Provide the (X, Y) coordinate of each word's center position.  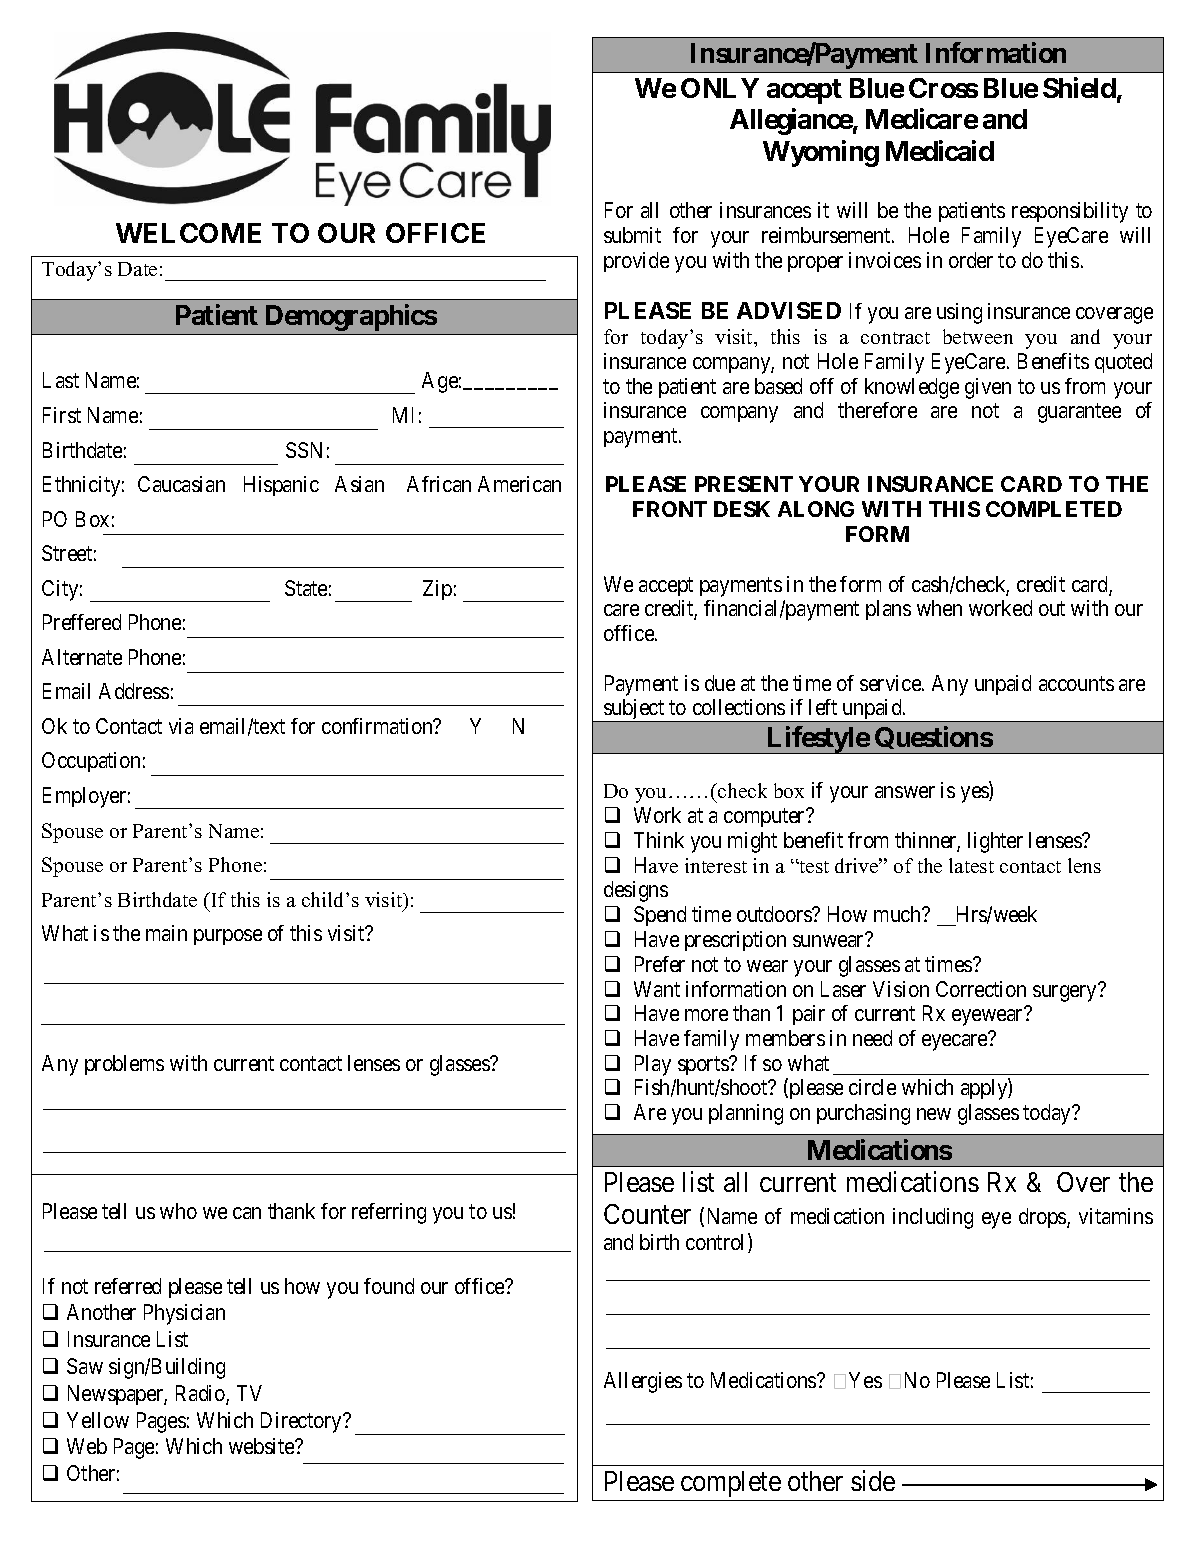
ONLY (720, 88)
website (262, 1446)
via (181, 726)
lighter (995, 842)
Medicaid (940, 150)
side (873, 1480)
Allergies (643, 1382)
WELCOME (188, 233)
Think (659, 840)
